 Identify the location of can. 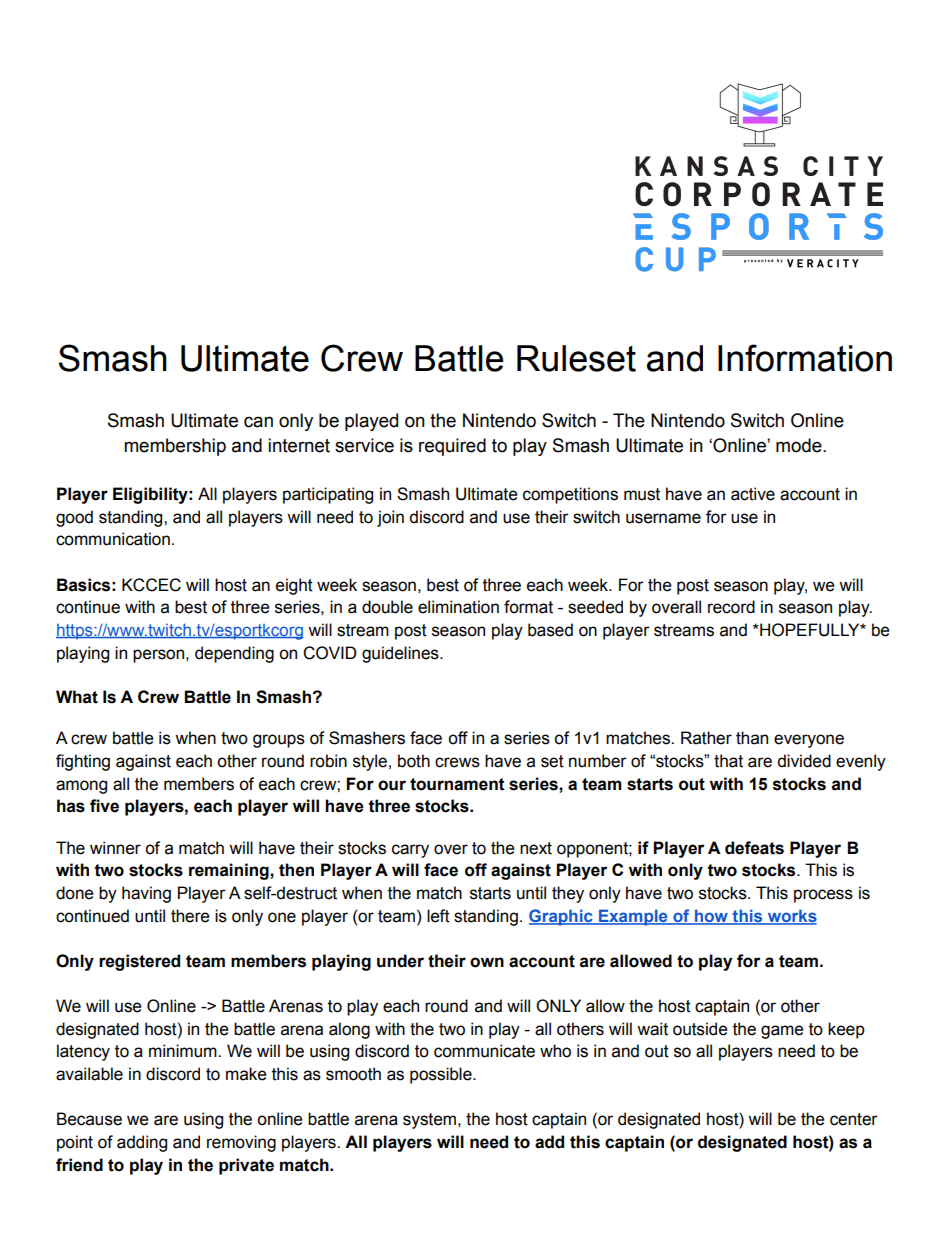
(258, 422).
